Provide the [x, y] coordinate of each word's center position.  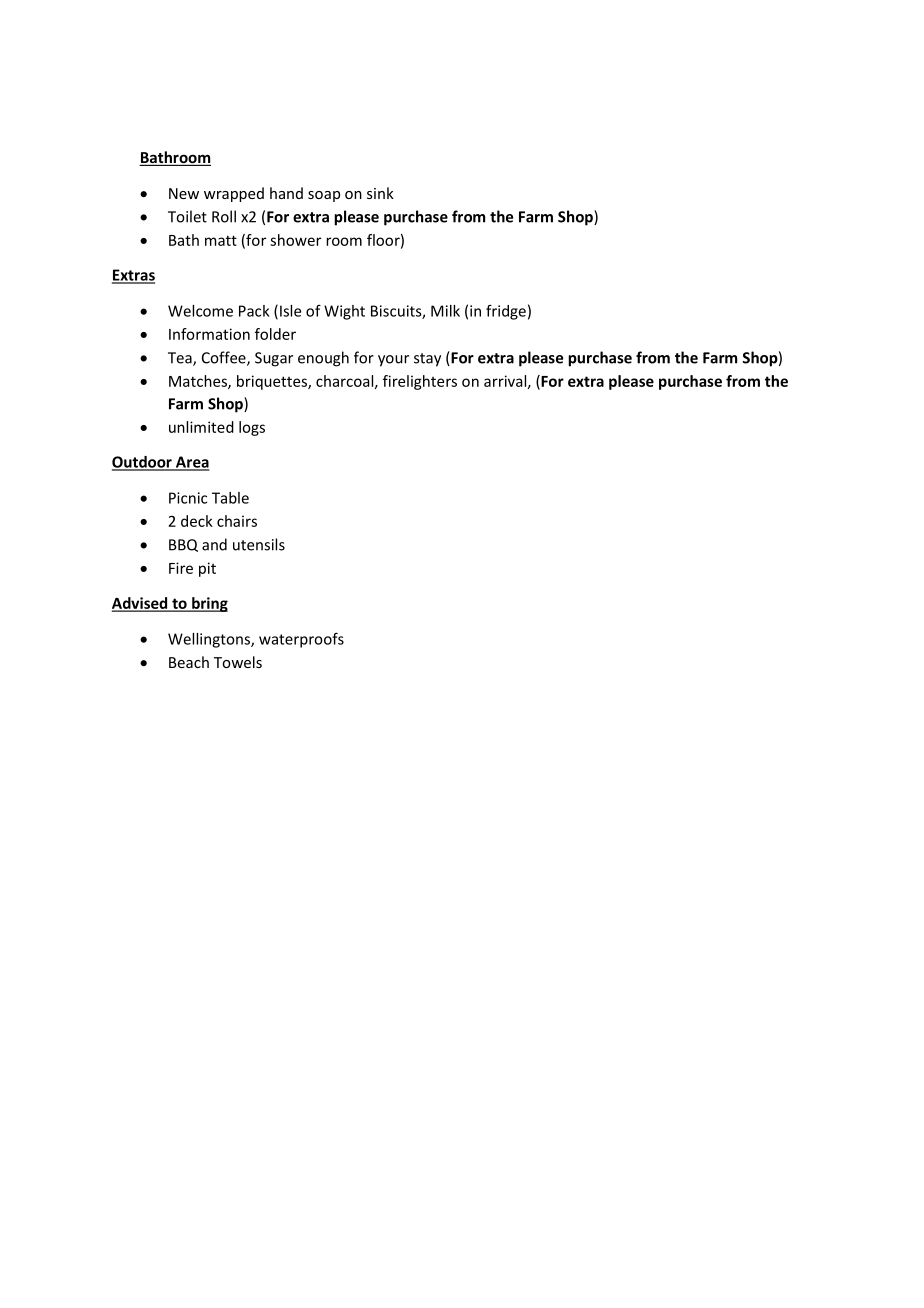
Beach [189, 662]
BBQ [183, 545]
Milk [445, 311]
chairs [237, 521]
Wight [344, 312]
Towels [238, 662]
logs [252, 428]
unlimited [201, 427]
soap [324, 196]
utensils [259, 544]
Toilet [187, 216]
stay [427, 360]
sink [380, 193]
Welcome [200, 311]
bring [209, 604]
